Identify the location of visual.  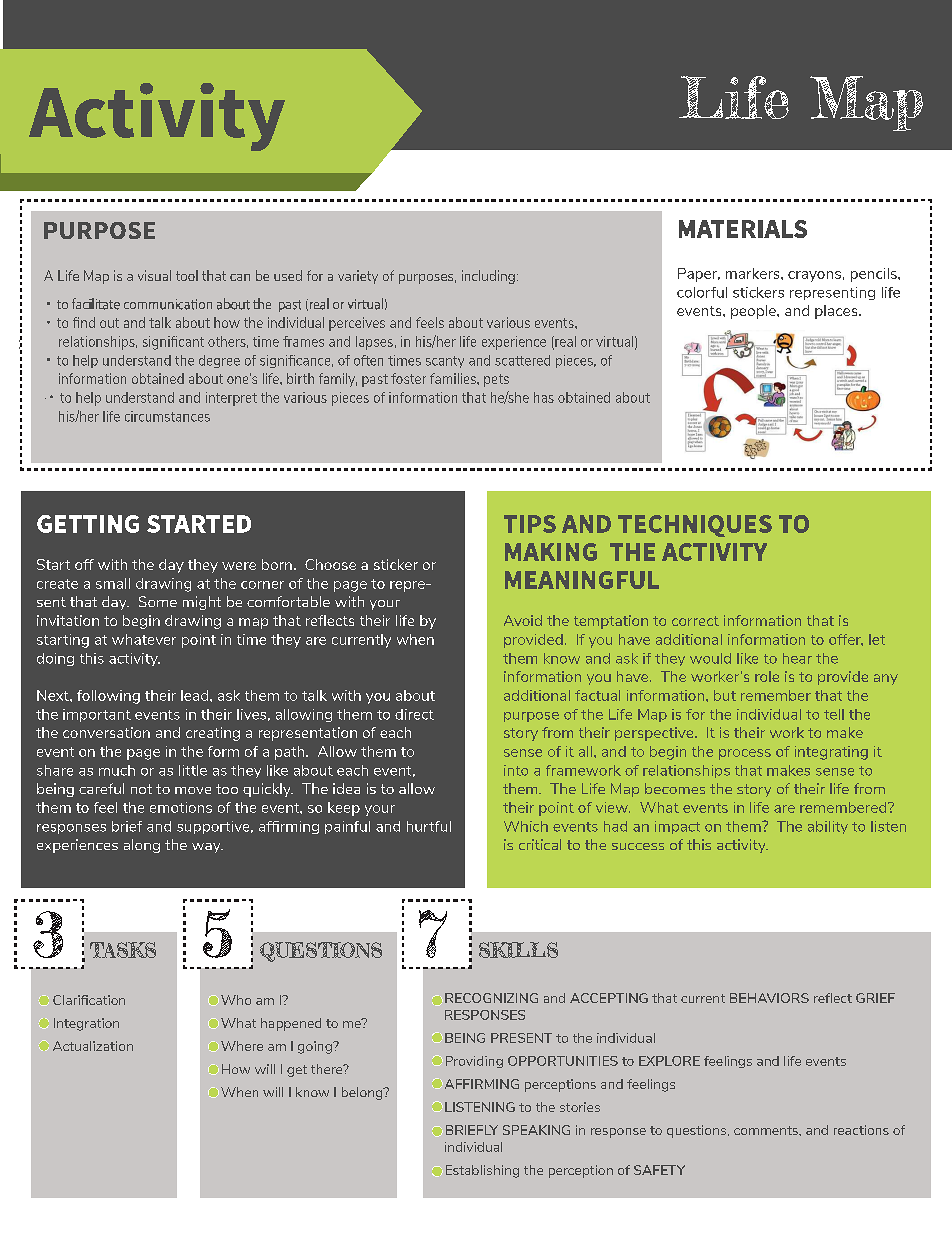
(154, 275).
